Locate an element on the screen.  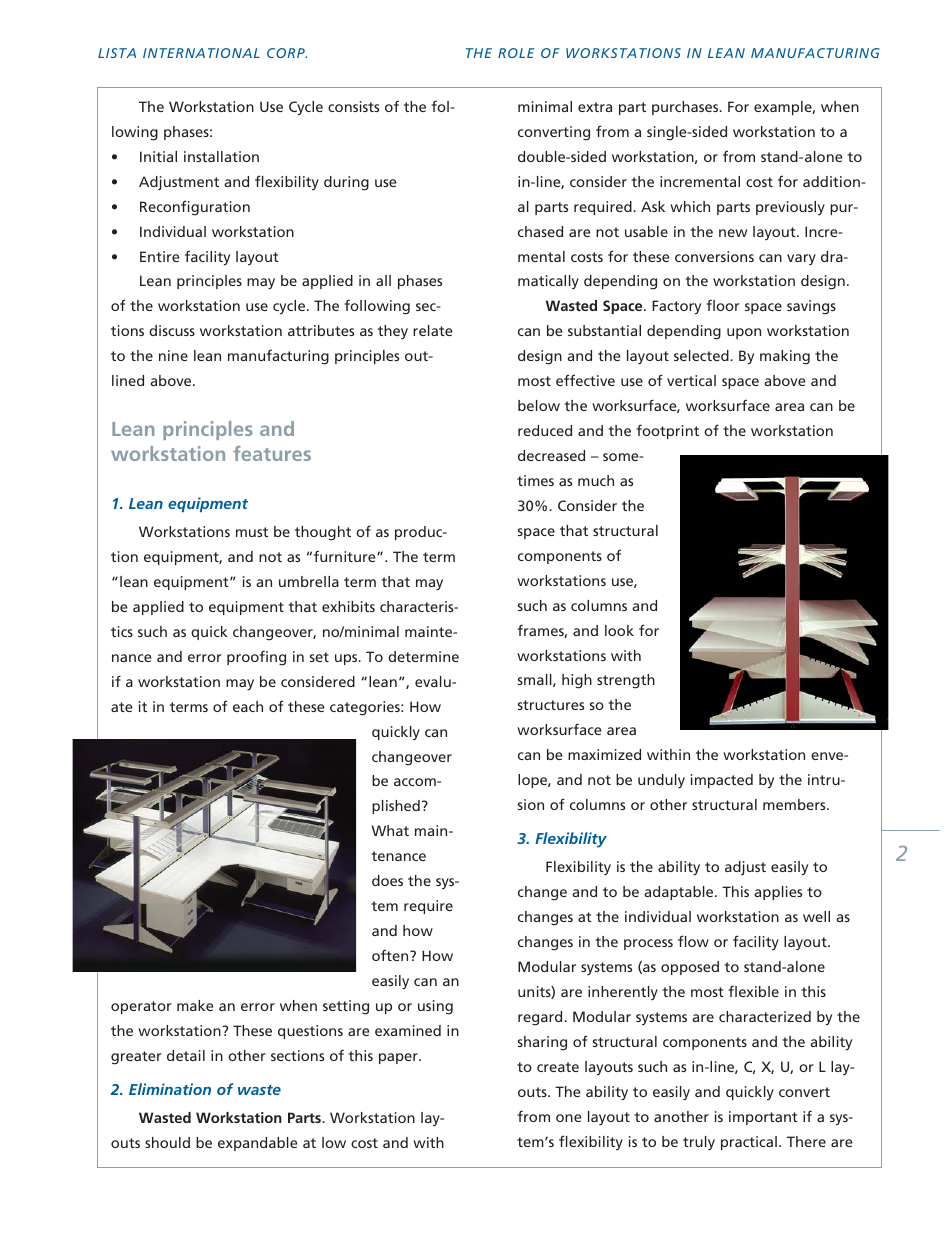
decreased is located at coordinates (551, 455).
